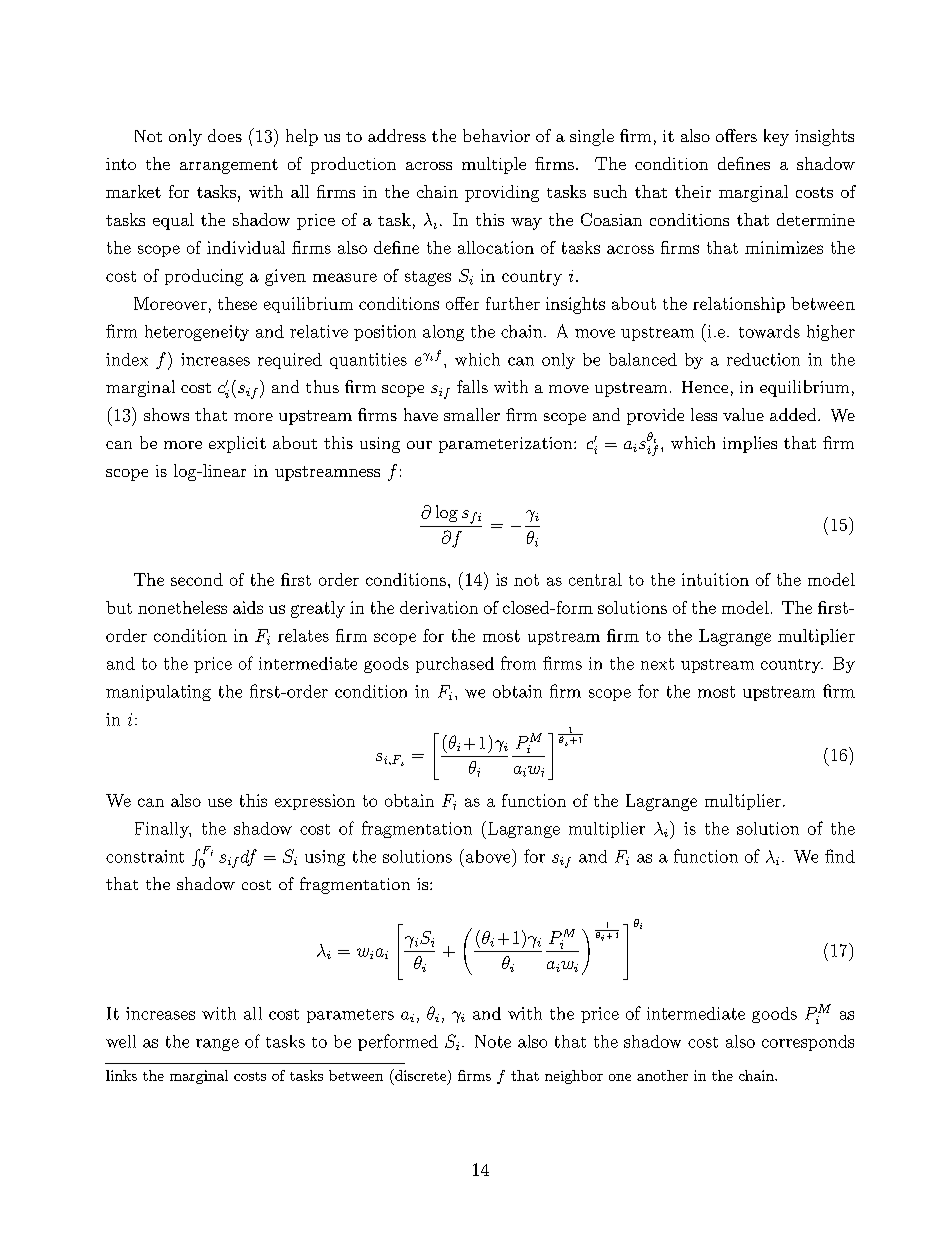 The width and height of the page is (952, 1233). Describe the element at coordinates (489, 856) in the page. I see `above` at that location.
